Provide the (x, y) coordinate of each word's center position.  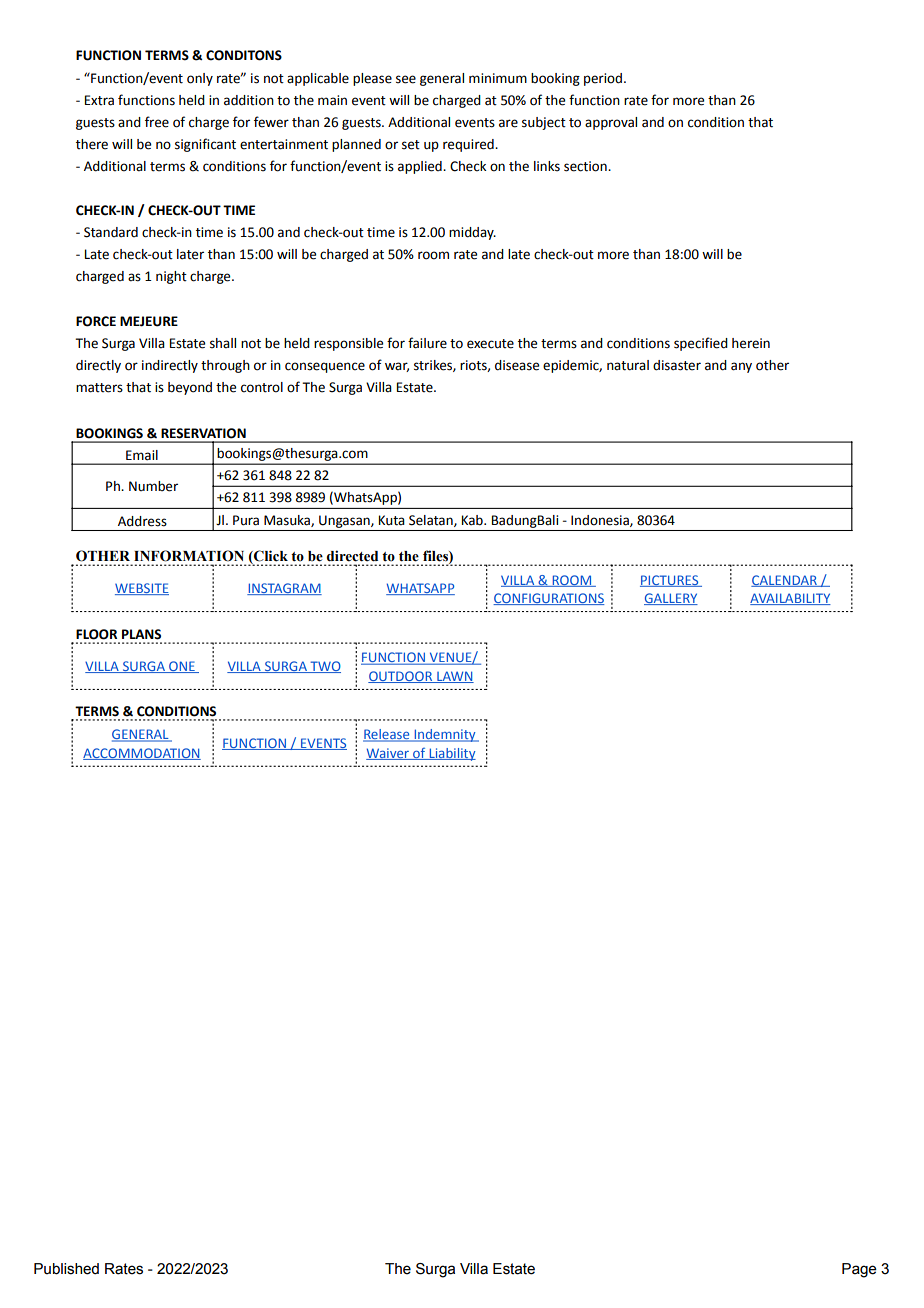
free (157, 122)
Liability (451, 754)
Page (859, 1270)
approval (611, 123)
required (469, 145)
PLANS (141, 634)
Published (66, 1269)
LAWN (454, 677)
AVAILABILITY (790, 599)
